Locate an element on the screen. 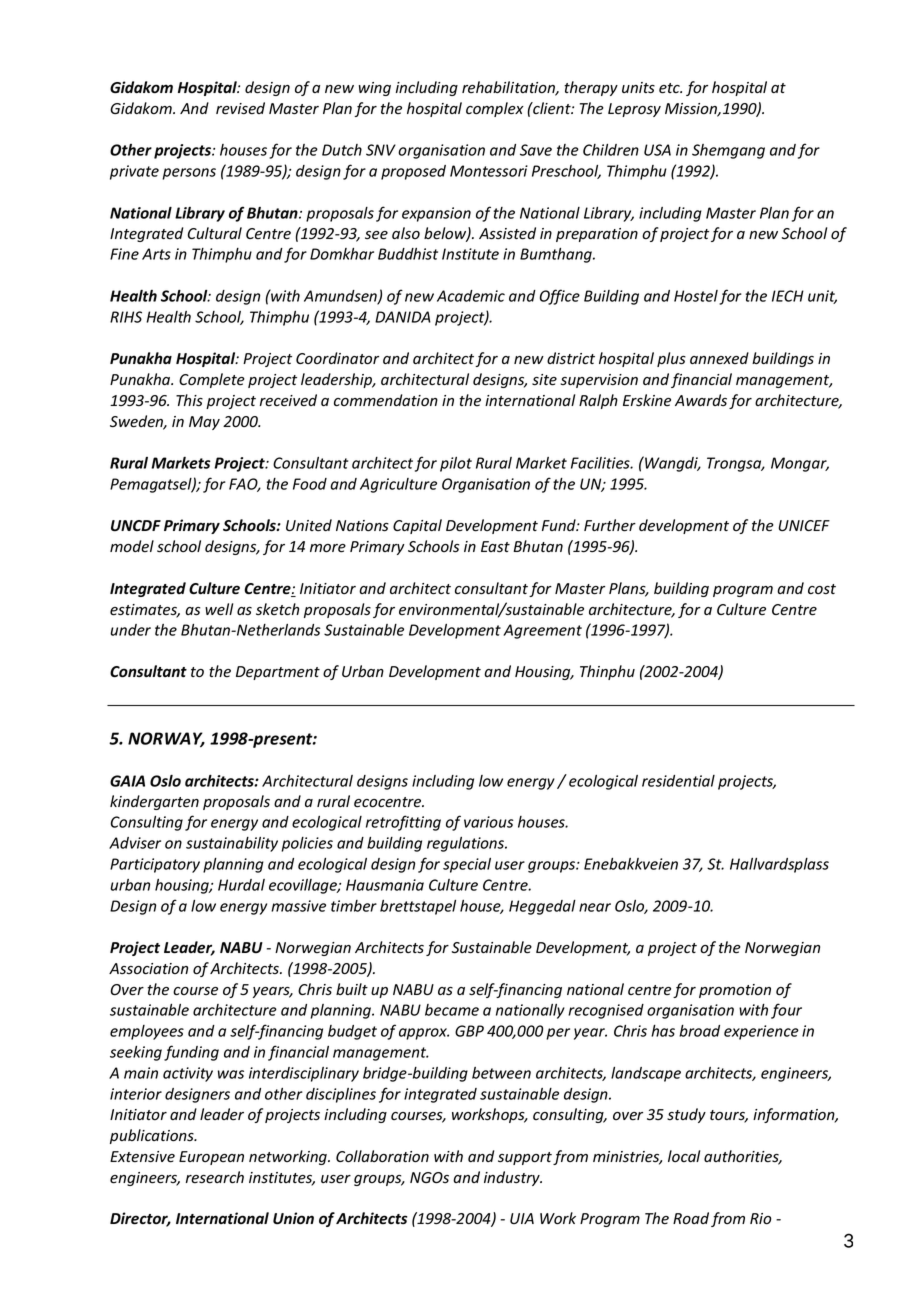 Image resolution: width=924 pixels, height=1308 pixels. cost is located at coordinates (822, 589).
